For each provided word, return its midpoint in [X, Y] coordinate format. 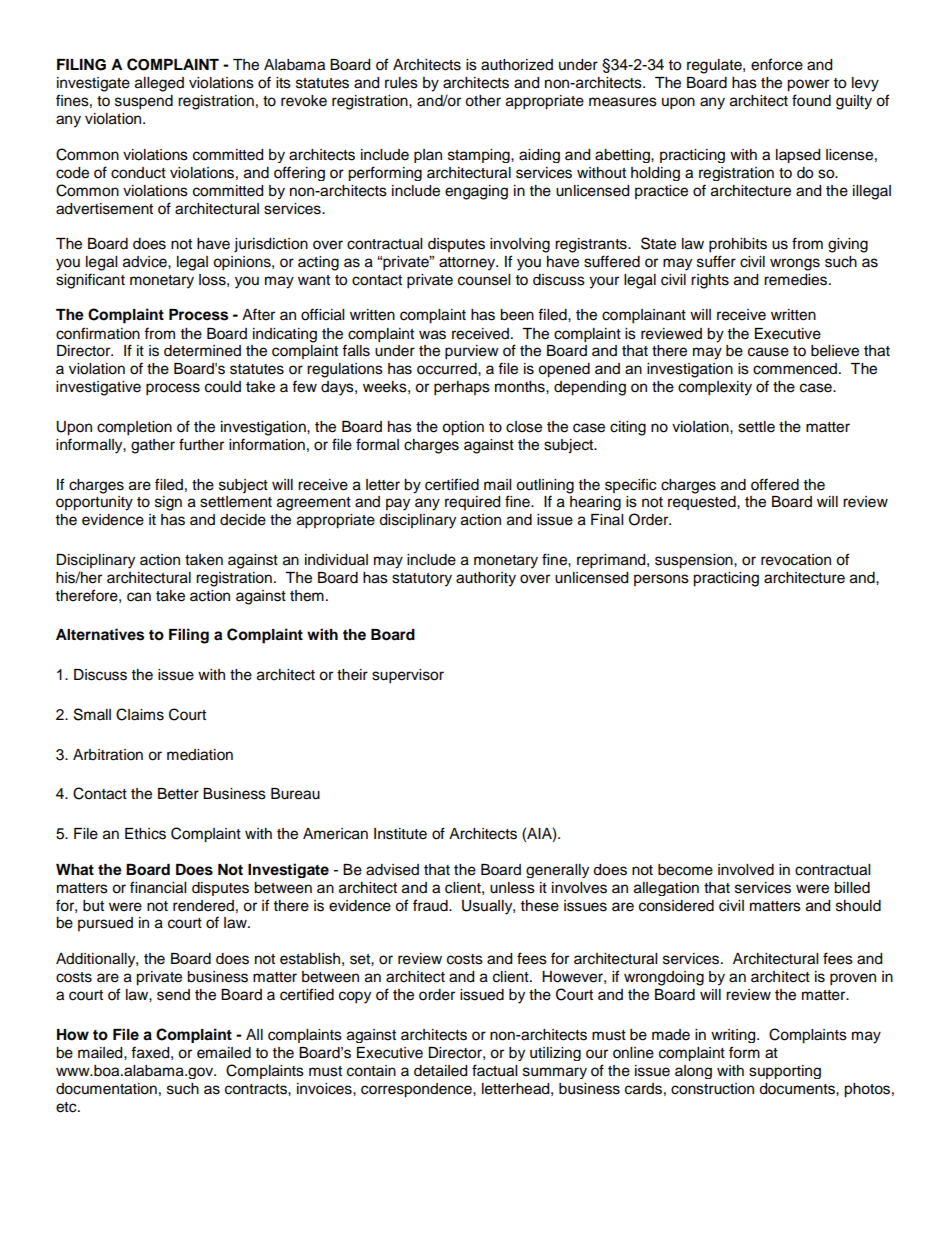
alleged [159, 84]
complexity [715, 388]
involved [746, 870]
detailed [440, 1071]
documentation [106, 1089]
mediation [200, 755]
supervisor [408, 676]
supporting [785, 1072]
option [463, 428]
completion [134, 428]
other [483, 101]
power [808, 85]
